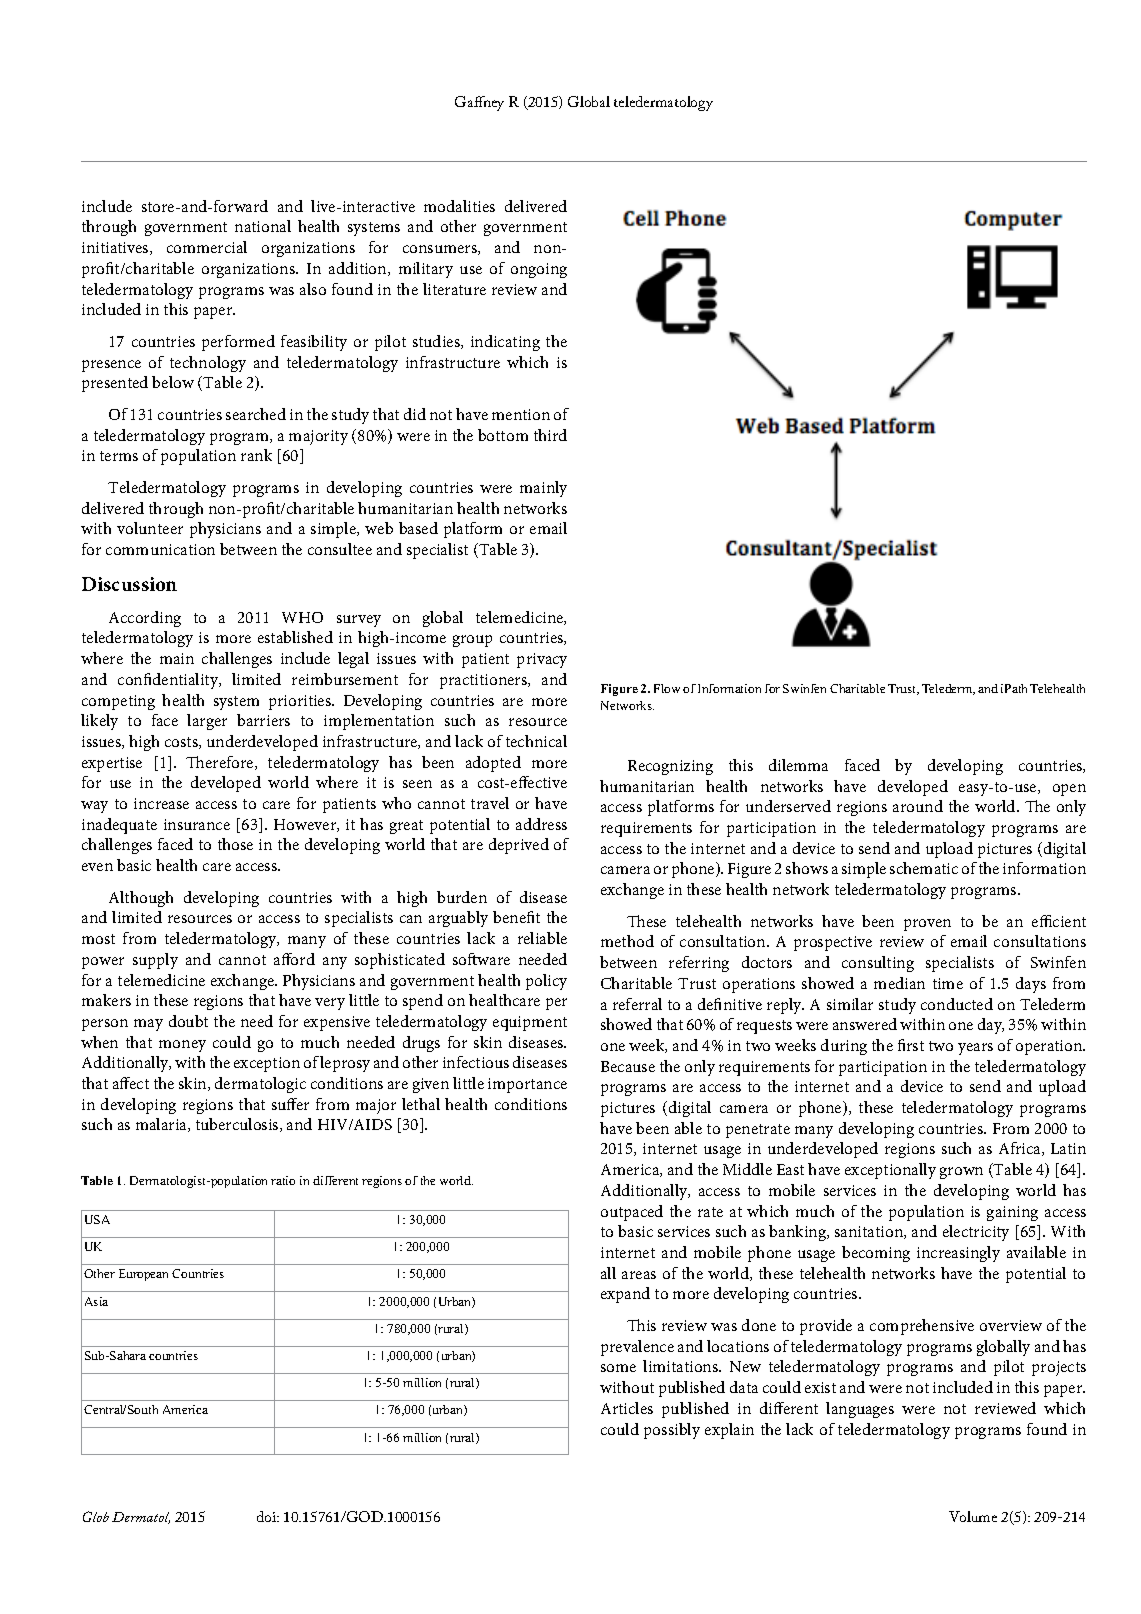  Describe the element at coordinates (550, 435) in the screenshot. I see `third` at that location.
